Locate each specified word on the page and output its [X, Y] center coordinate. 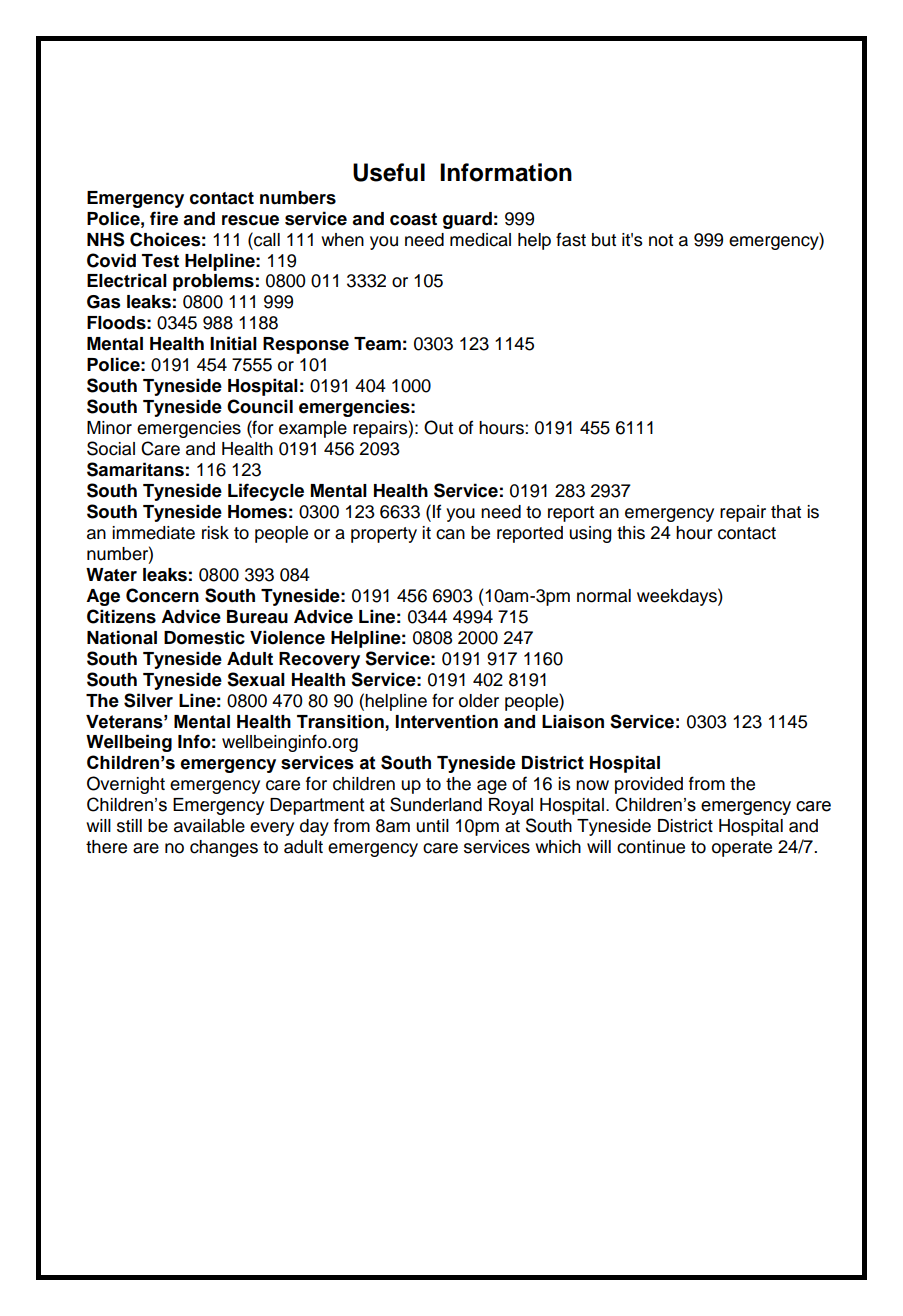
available [209, 826]
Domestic [204, 637]
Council [260, 406]
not [661, 240]
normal [604, 596]
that [786, 512]
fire [164, 218]
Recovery [319, 660]
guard [467, 220]
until [432, 826]
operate [742, 849]
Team [377, 344]
